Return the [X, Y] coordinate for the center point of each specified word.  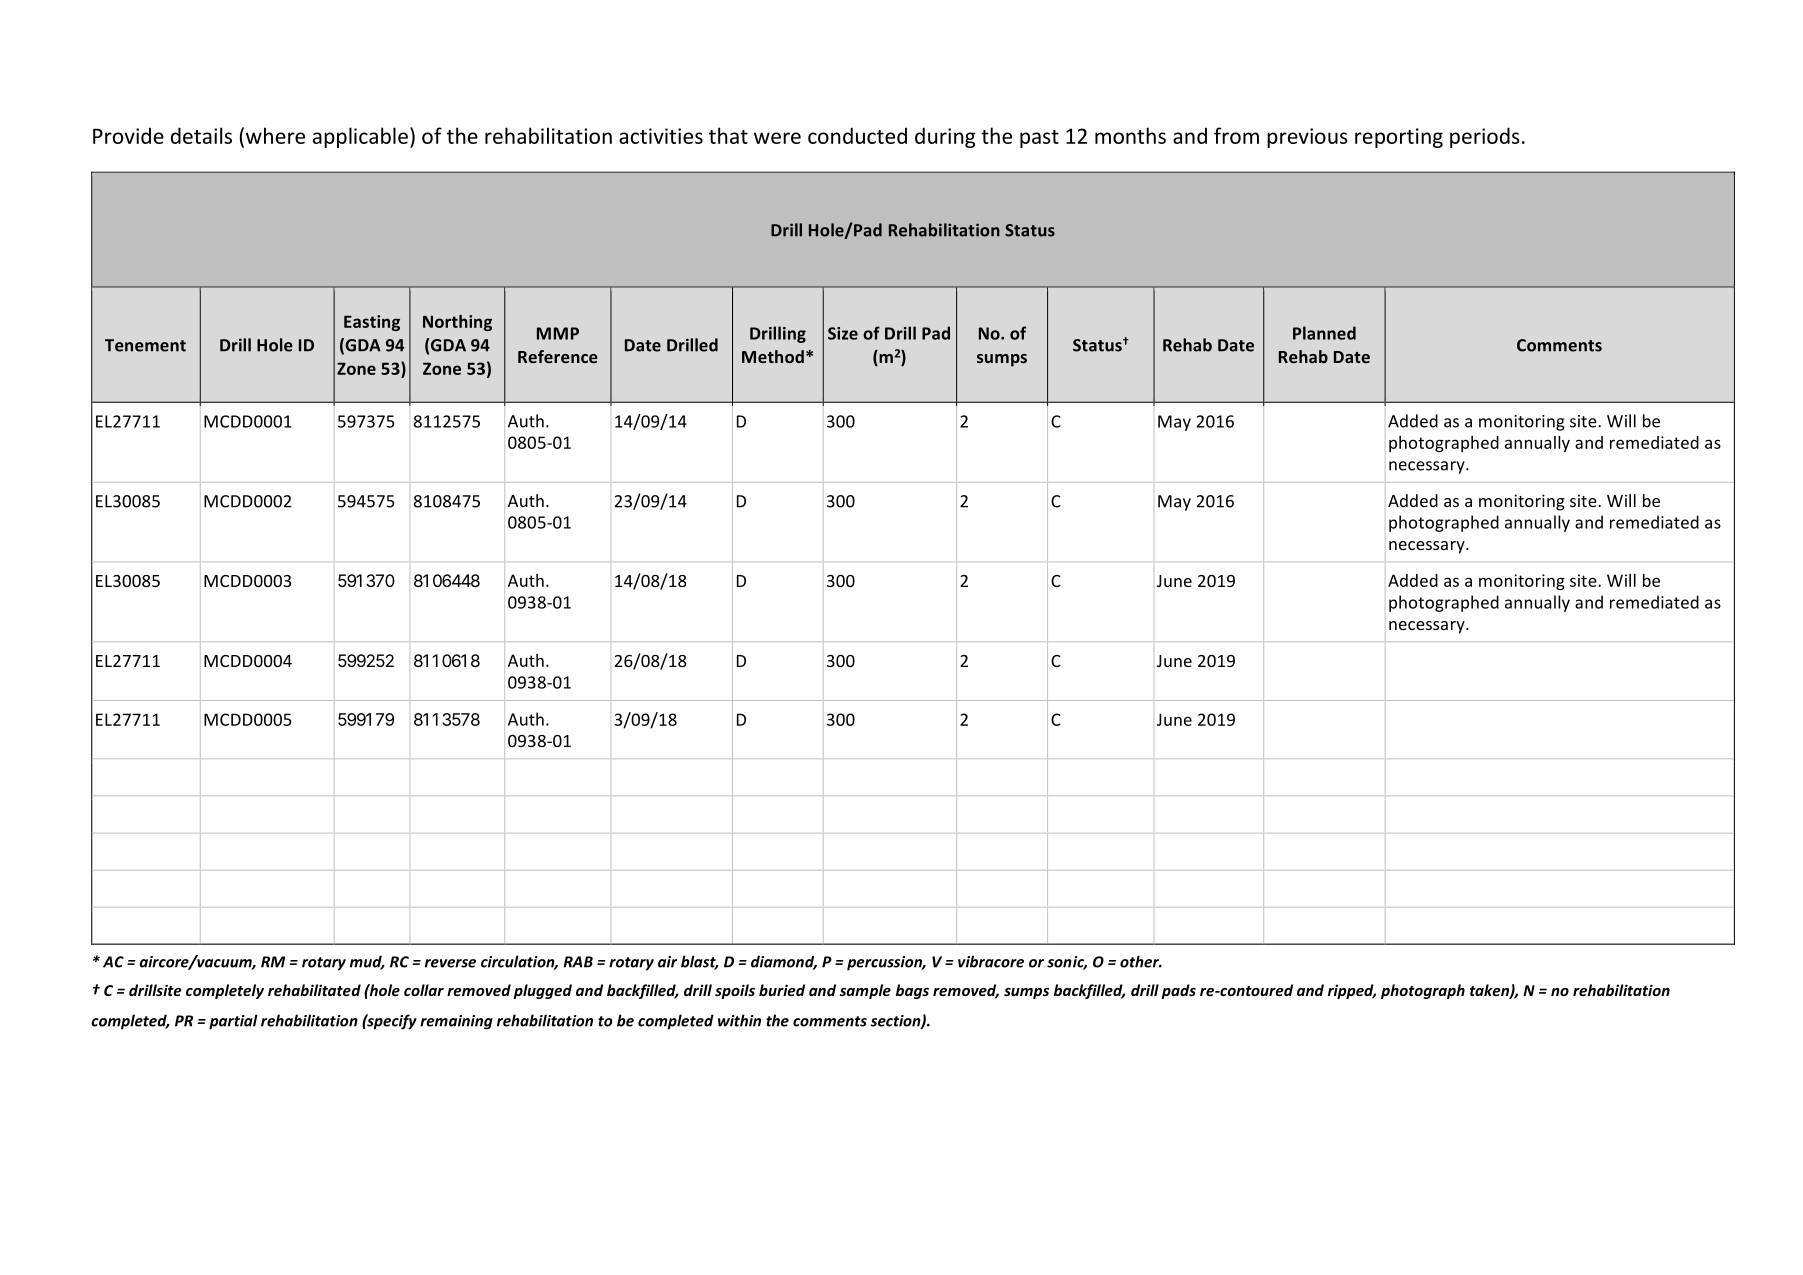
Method [773, 356]
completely [225, 991]
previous [1307, 138]
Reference [558, 356]
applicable [360, 137]
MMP [558, 333]
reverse [450, 963]
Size [843, 333]
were [777, 138]
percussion [886, 963]
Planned [1324, 333]
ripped [1352, 991]
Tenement [145, 345]
